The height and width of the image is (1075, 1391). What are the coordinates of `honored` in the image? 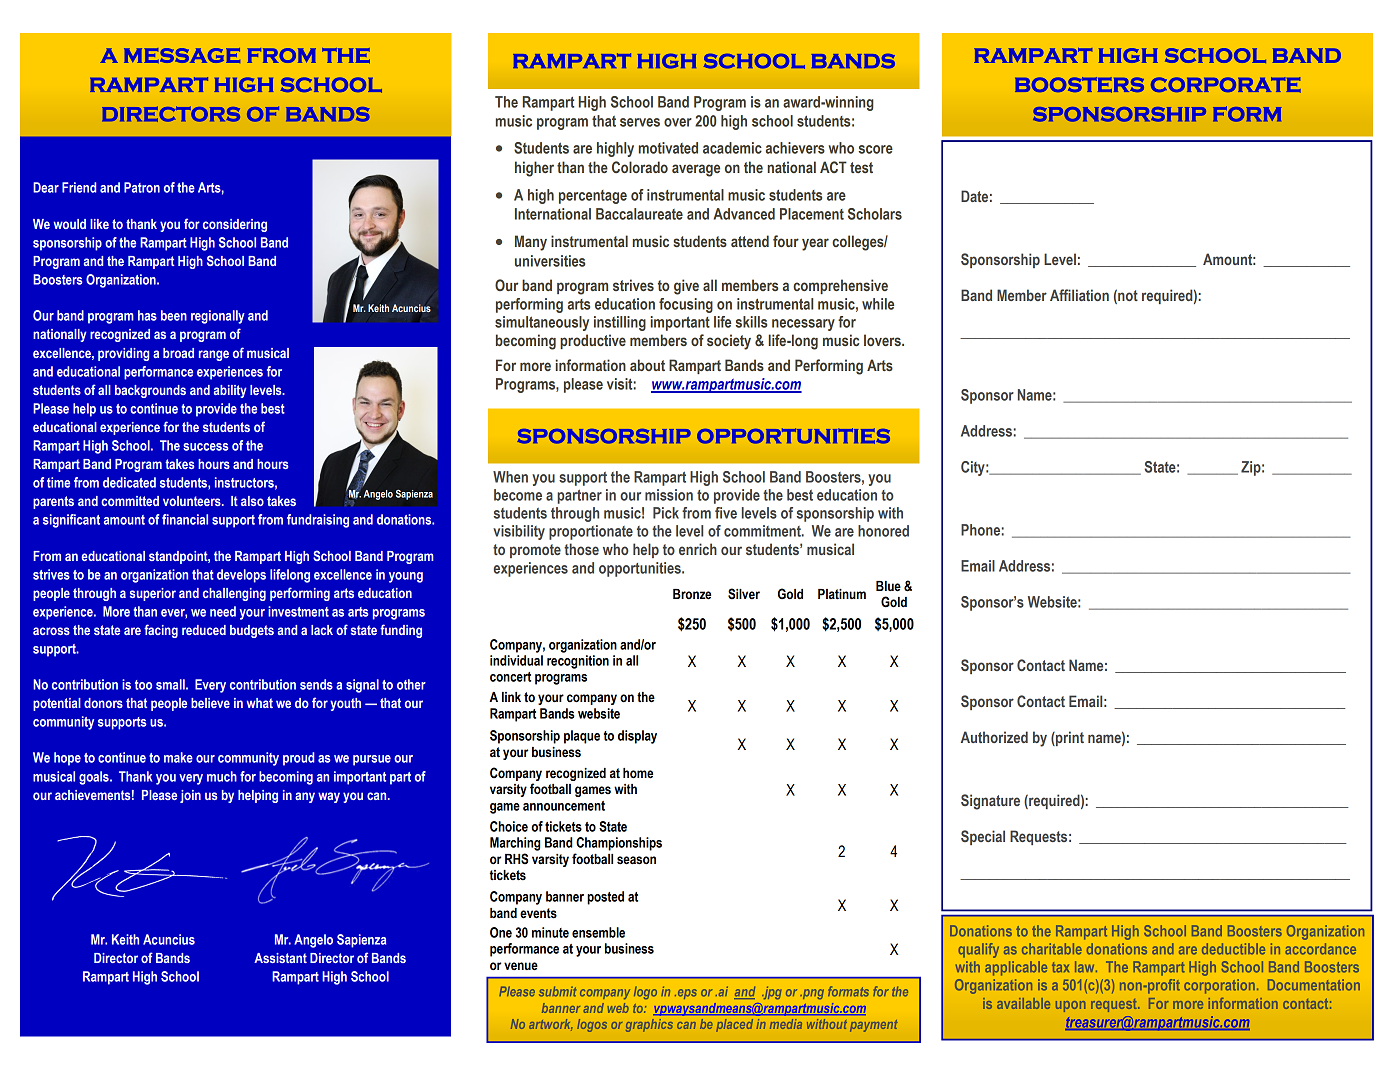 It's located at (883, 531).
